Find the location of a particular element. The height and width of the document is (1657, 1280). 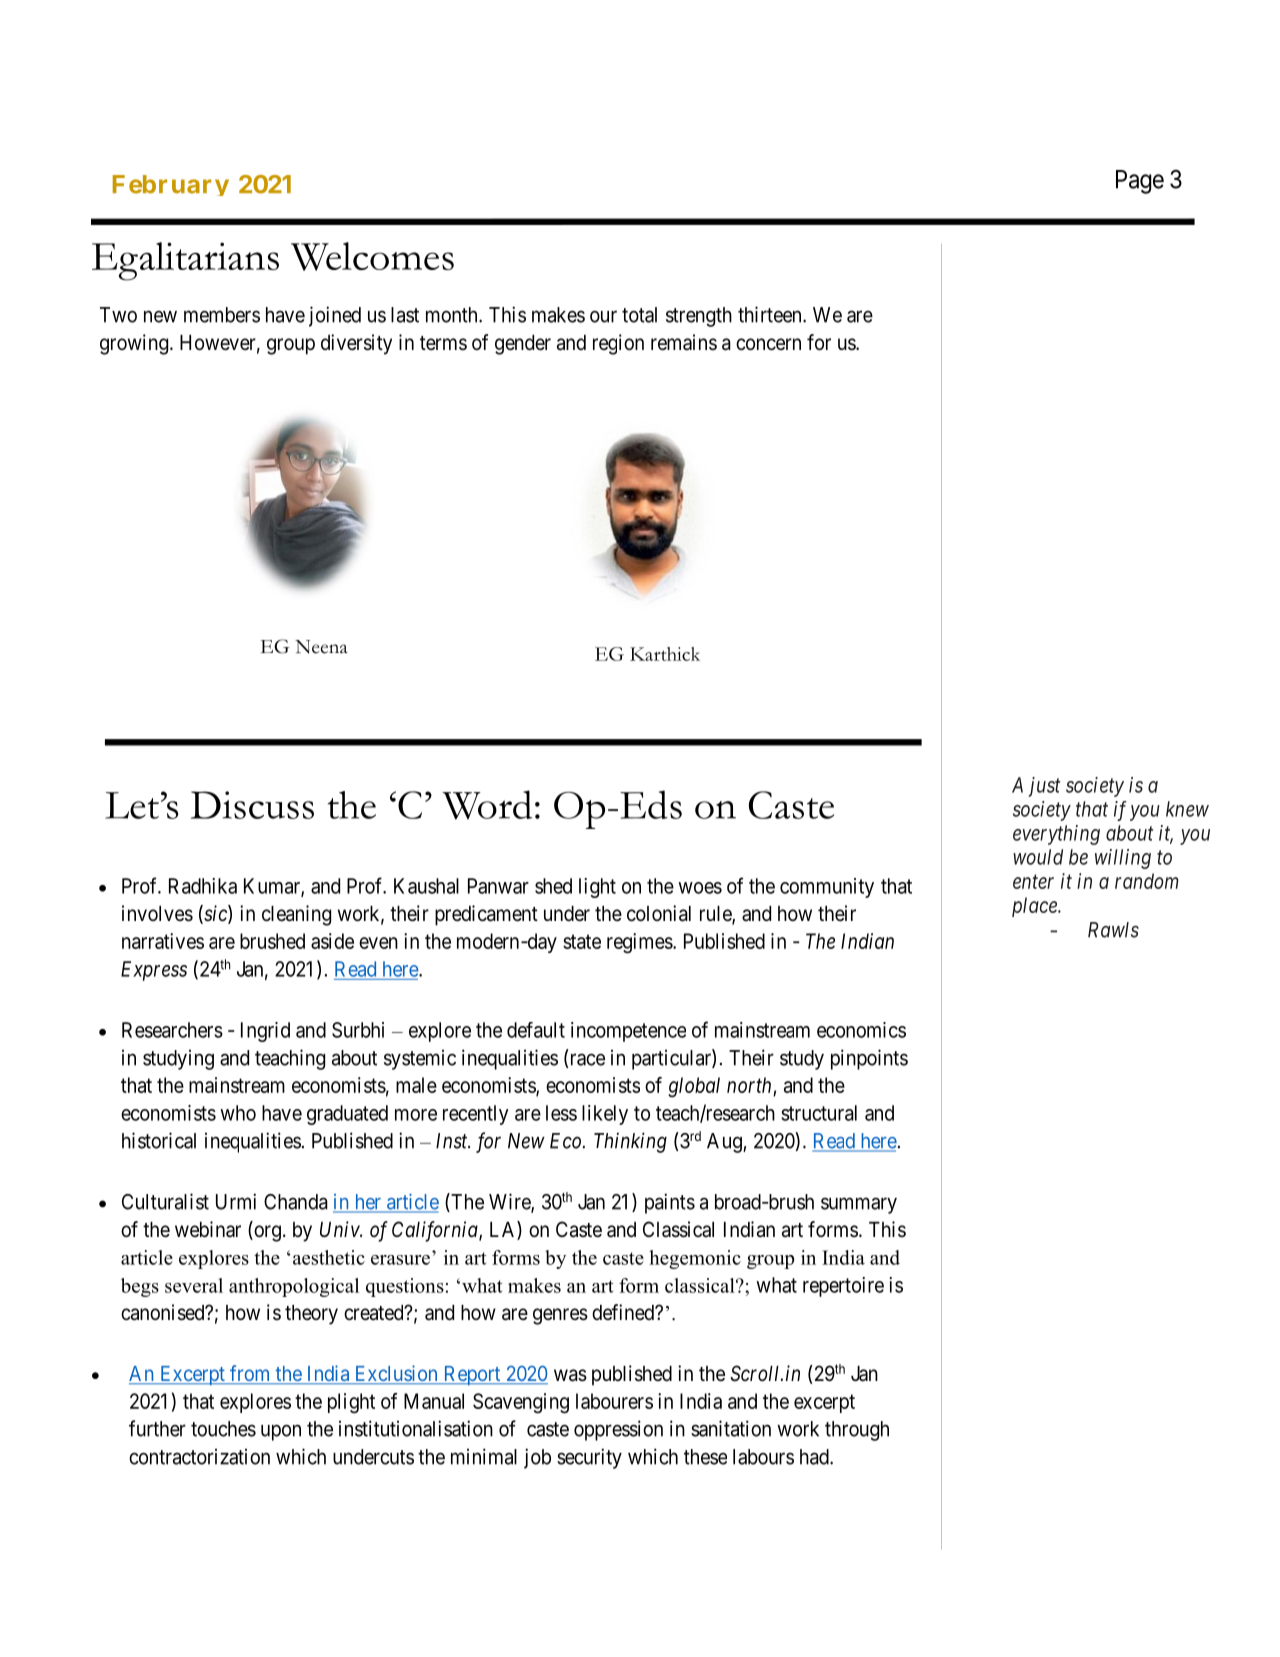

woes is located at coordinates (700, 888).
